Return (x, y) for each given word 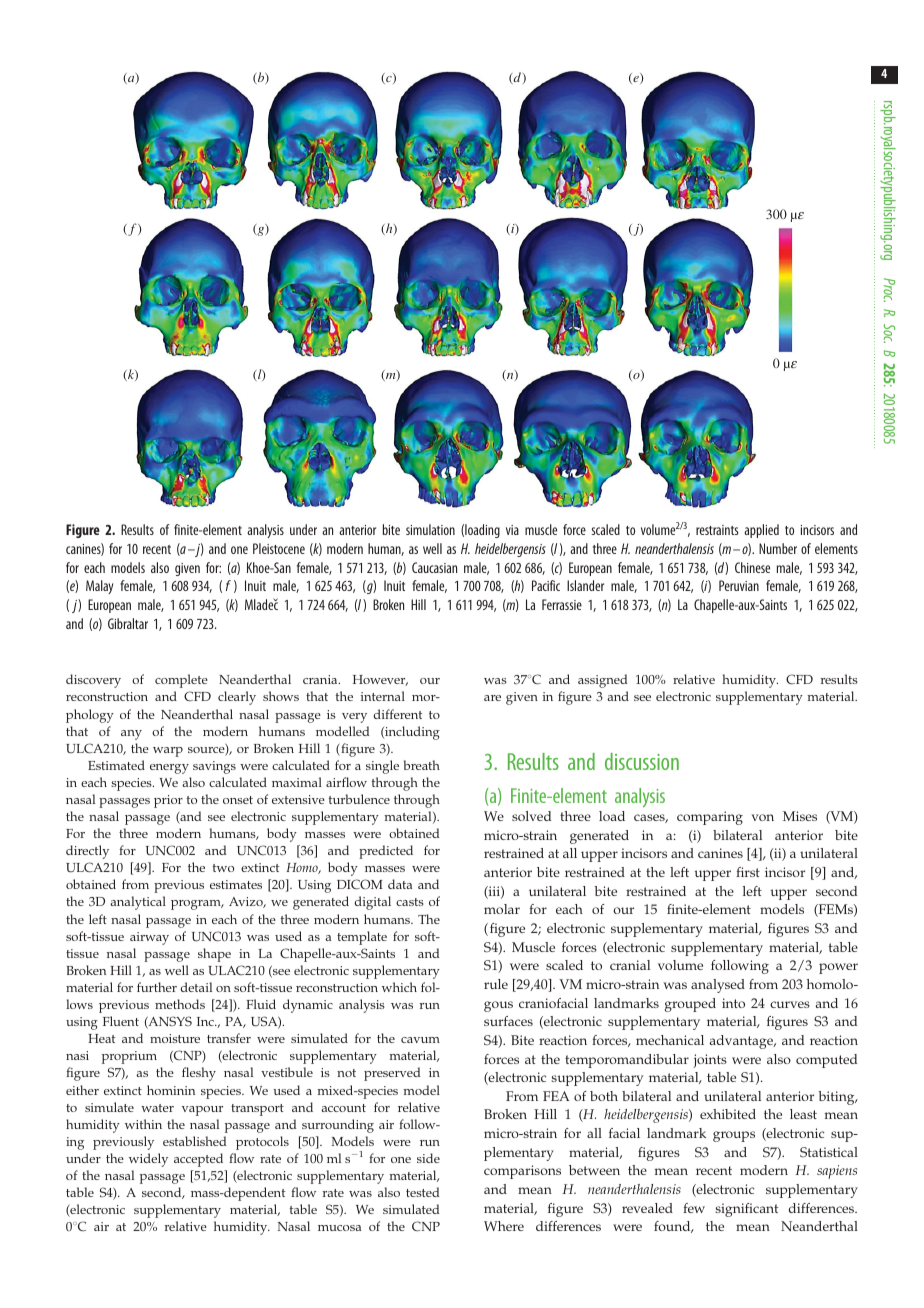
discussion (642, 761)
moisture (175, 1038)
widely (148, 1160)
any (131, 735)
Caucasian (434, 567)
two (223, 868)
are (492, 698)
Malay (99, 587)
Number (778, 548)
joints (710, 1061)
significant (746, 1210)
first (748, 872)
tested (422, 1192)
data (400, 884)
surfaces (508, 1021)
